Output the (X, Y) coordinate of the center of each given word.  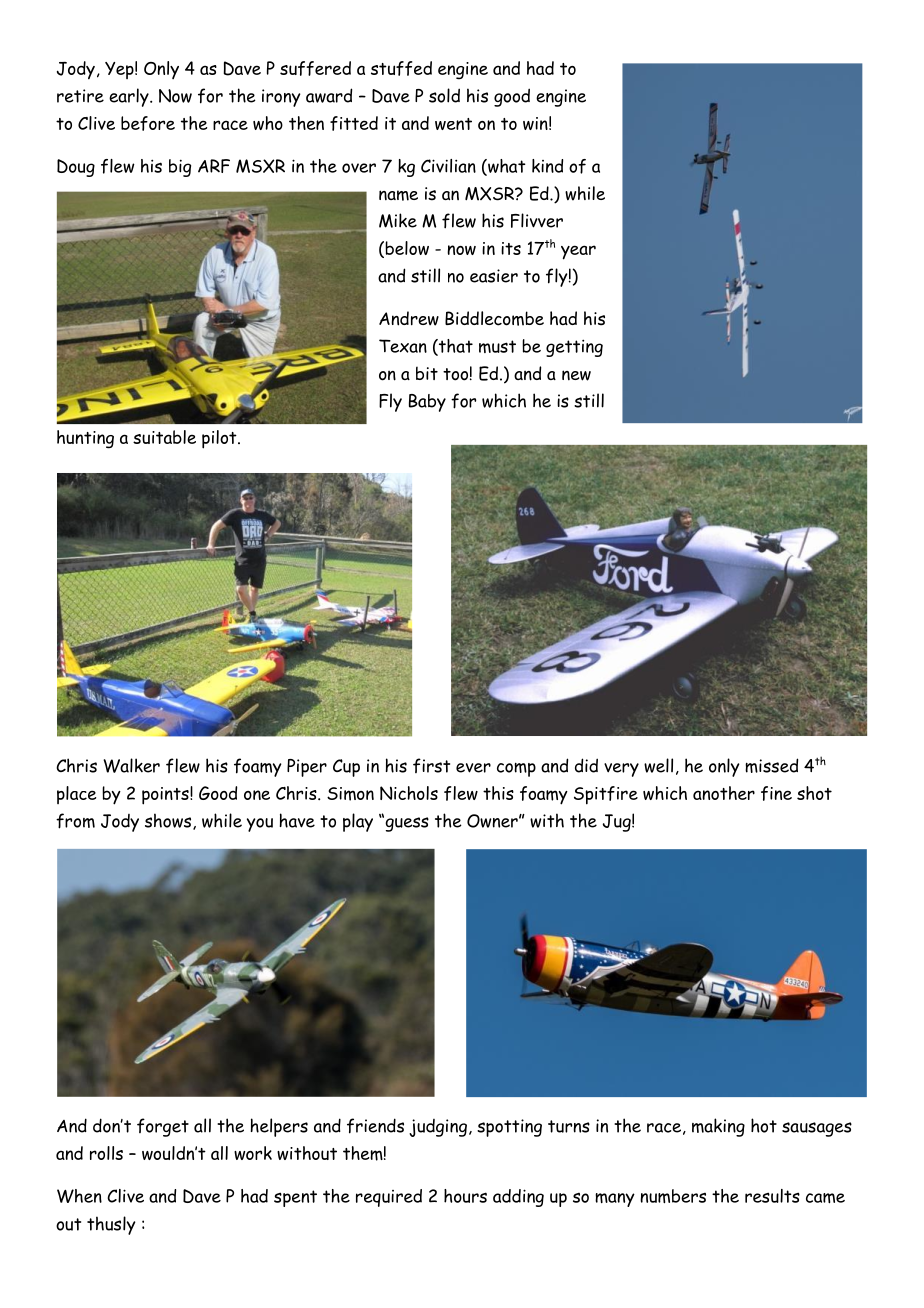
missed (771, 765)
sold (444, 95)
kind (547, 166)
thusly (111, 1225)
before (148, 123)
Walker (131, 765)
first (431, 765)
